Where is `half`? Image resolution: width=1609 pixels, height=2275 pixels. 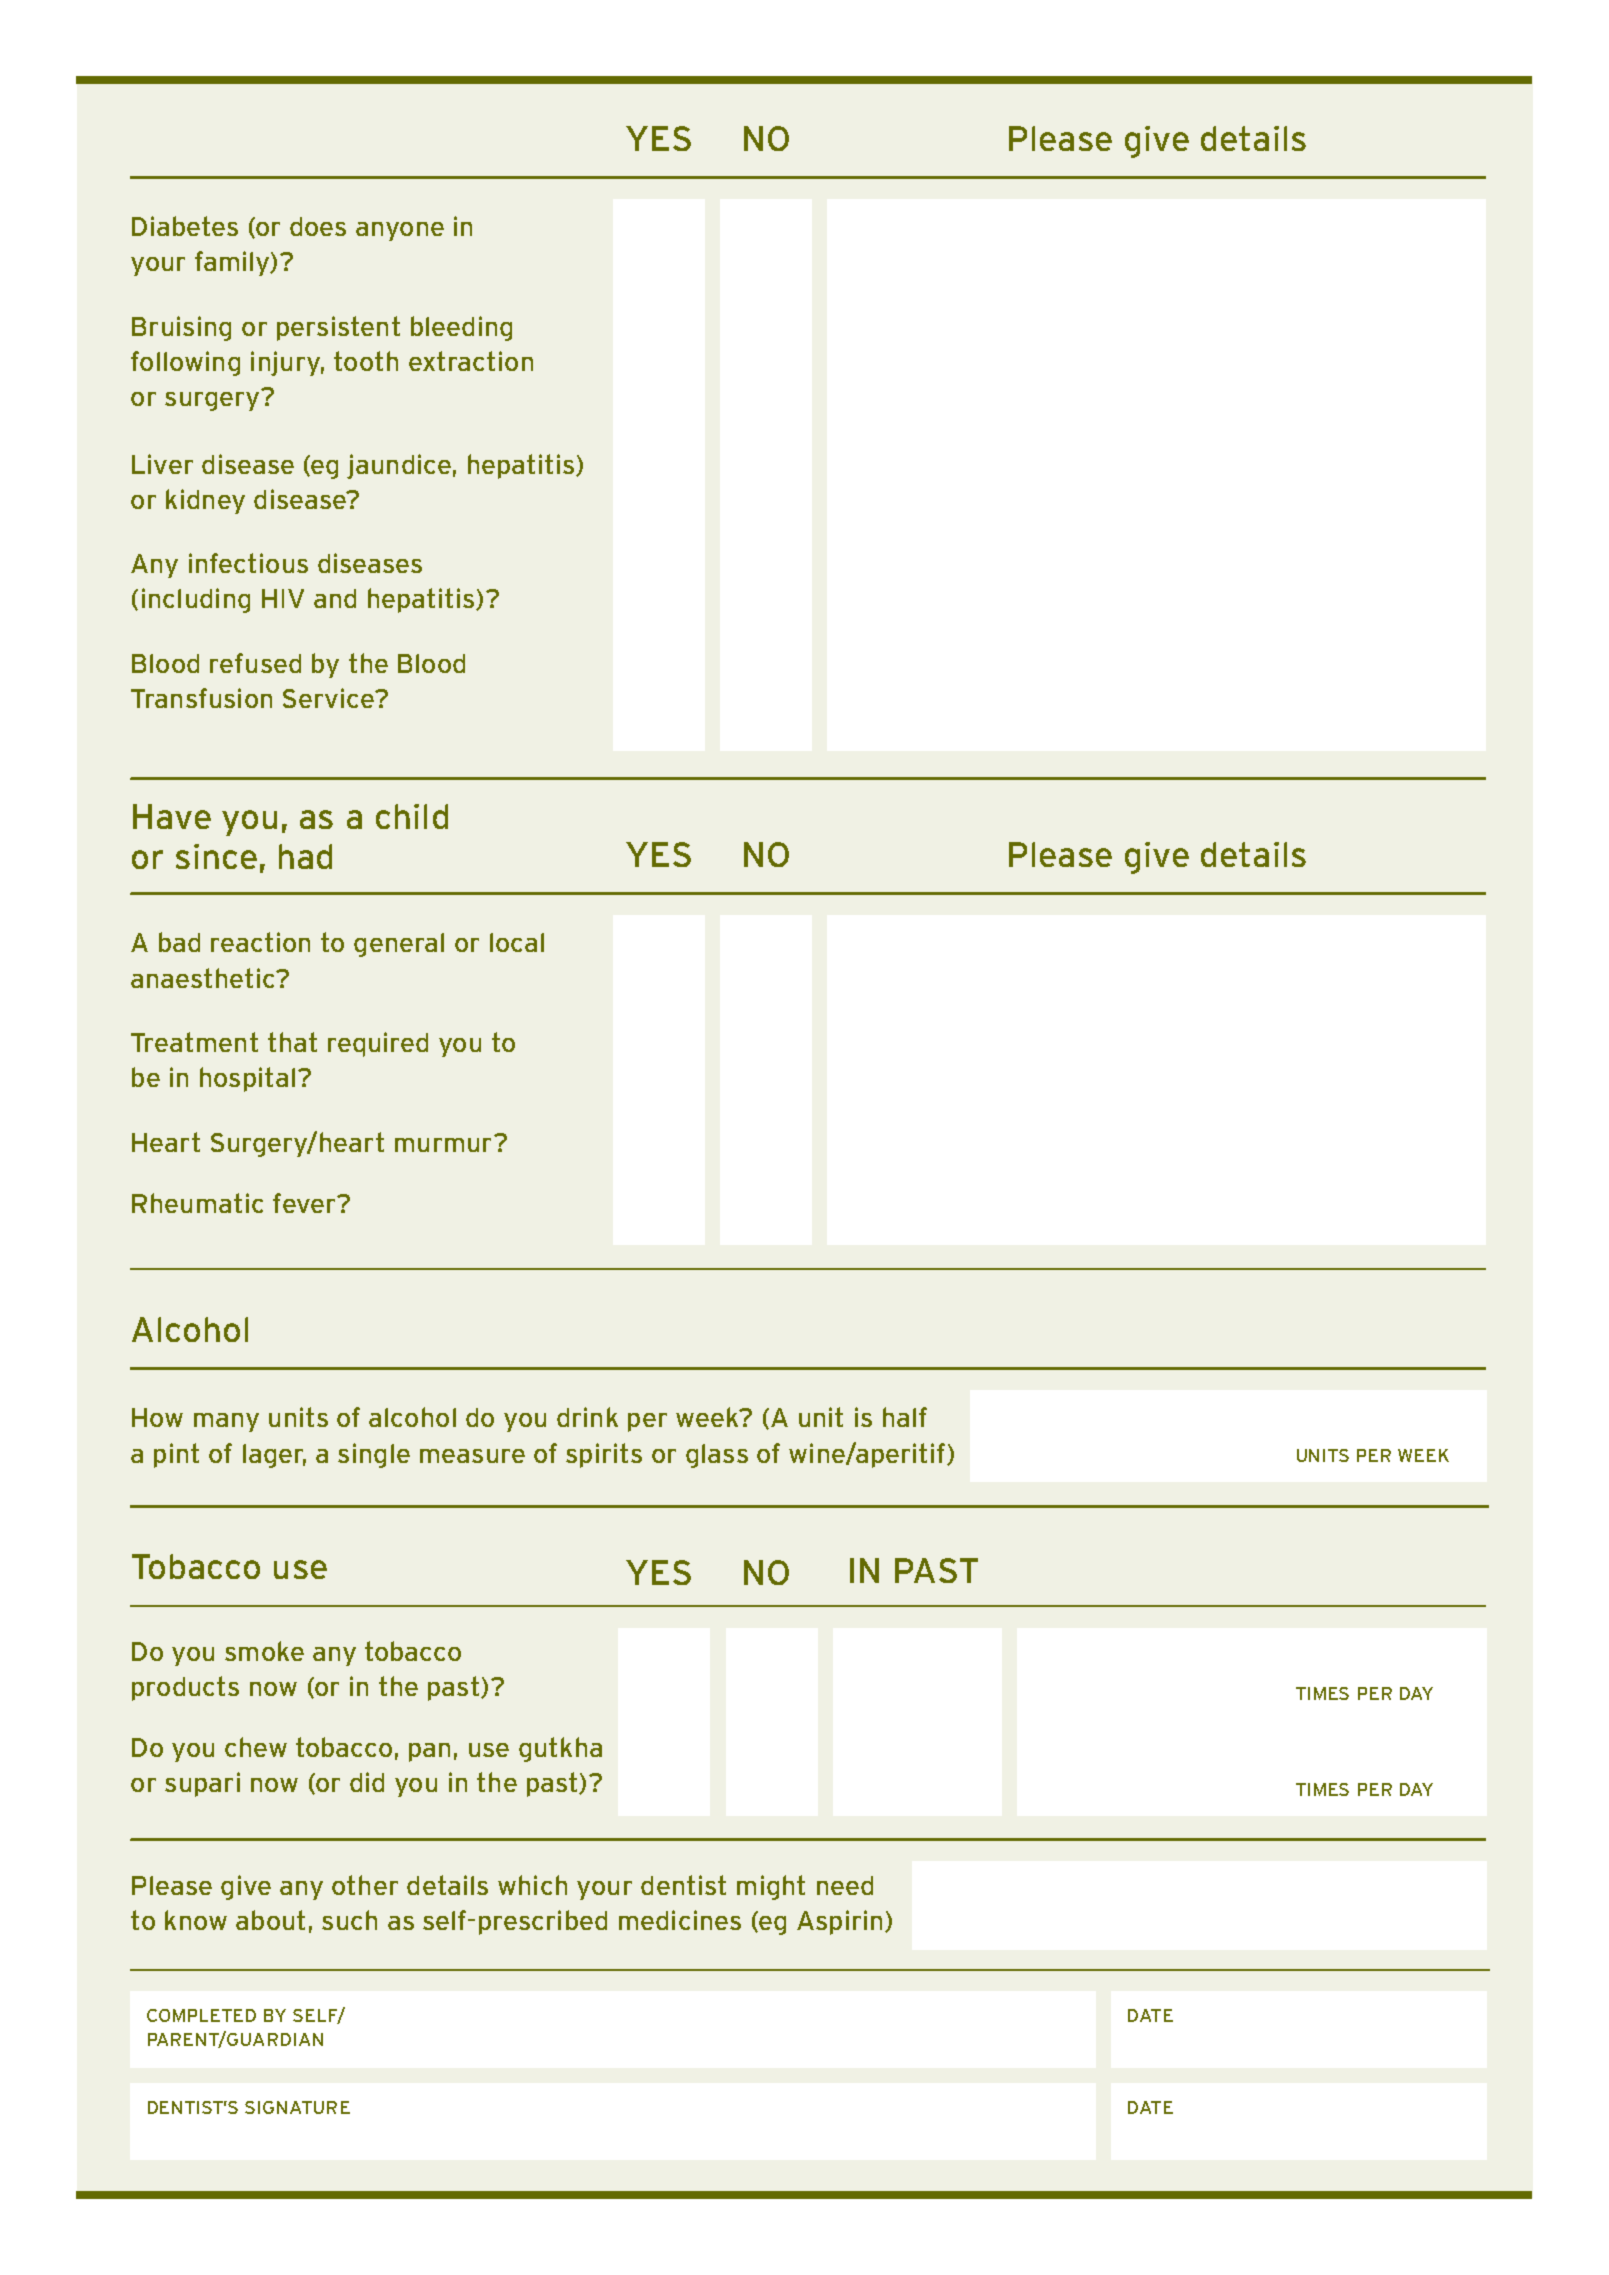
half is located at coordinates (905, 1417).
